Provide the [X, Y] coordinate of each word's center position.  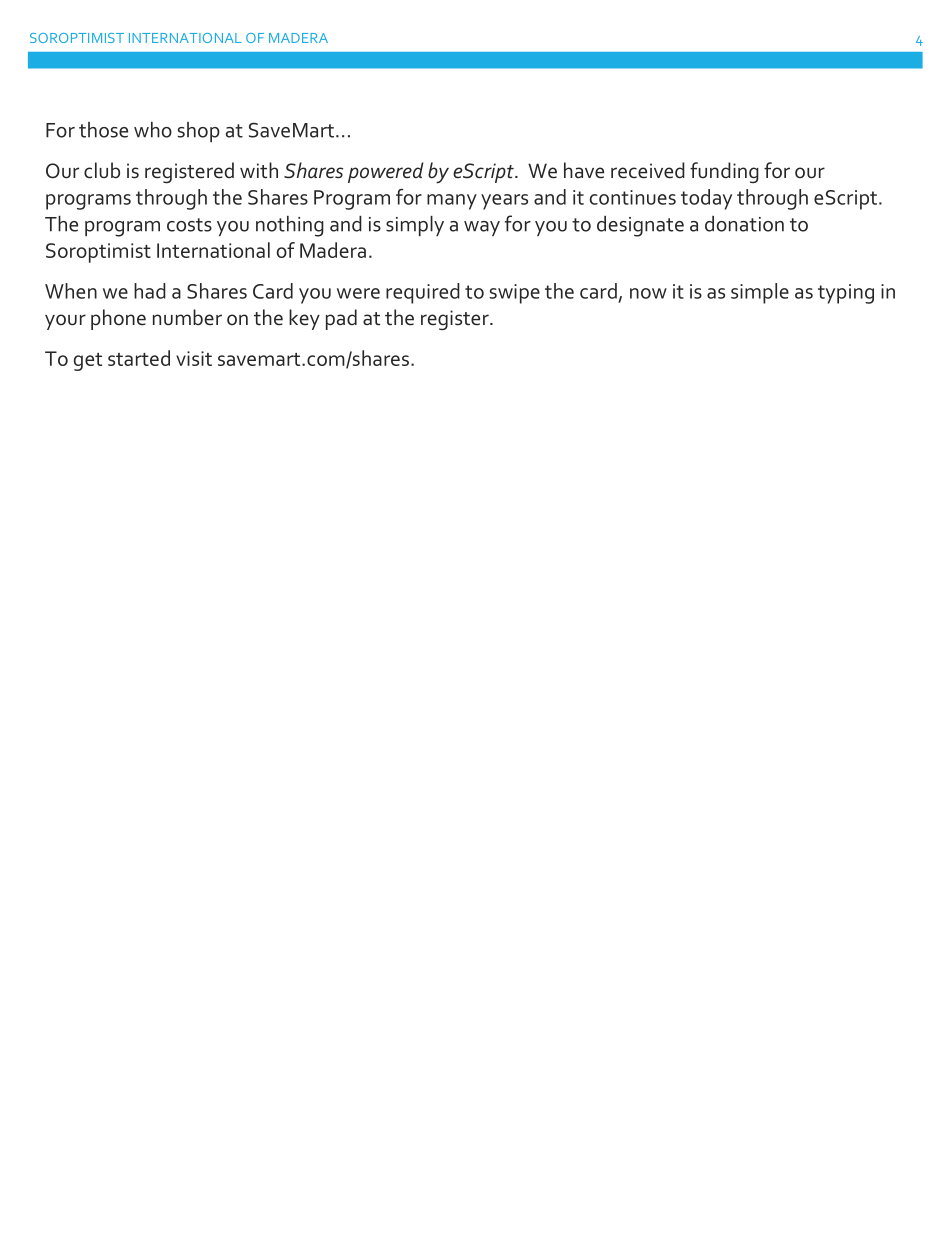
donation [744, 224]
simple [760, 293]
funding [724, 172]
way [482, 228]
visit [194, 358]
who [153, 130]
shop [198, 132]
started [139, 358]
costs [189, 225]
